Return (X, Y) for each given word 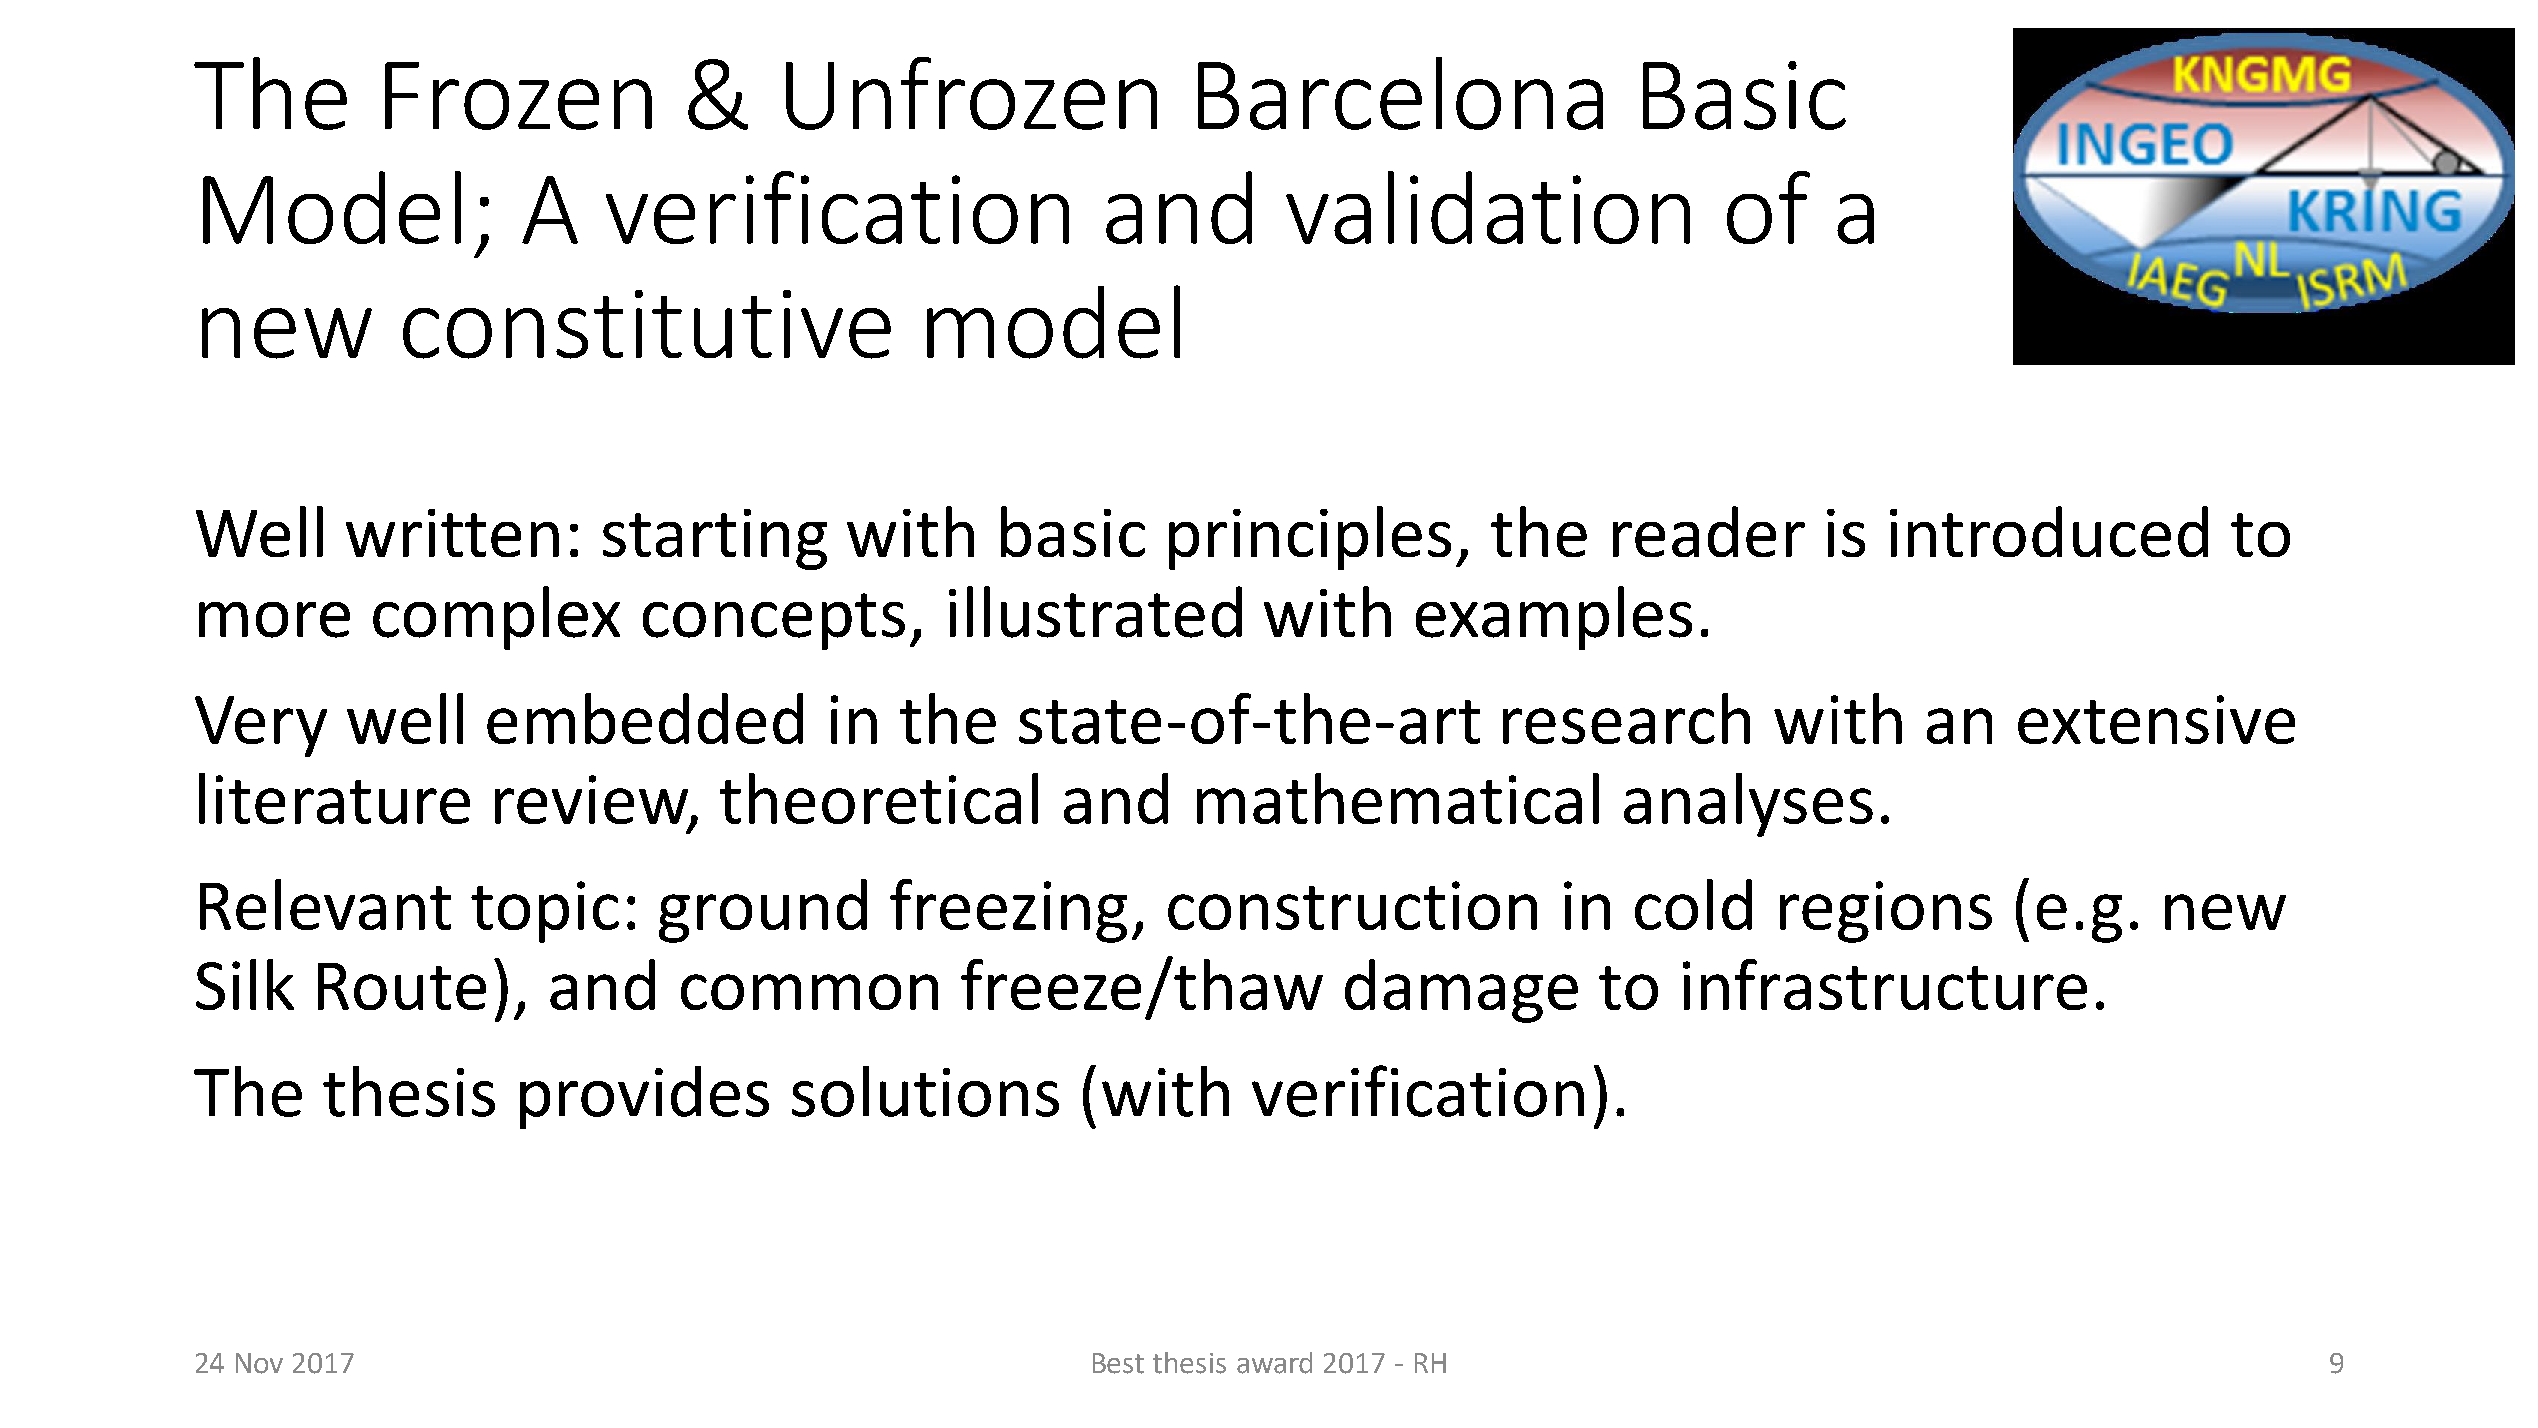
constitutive (647, 324)
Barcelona (1400, 93)
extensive (2156, 719)
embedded (645, 718)
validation (1488, 207)
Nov (259, 1363)
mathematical (1398, 798)
